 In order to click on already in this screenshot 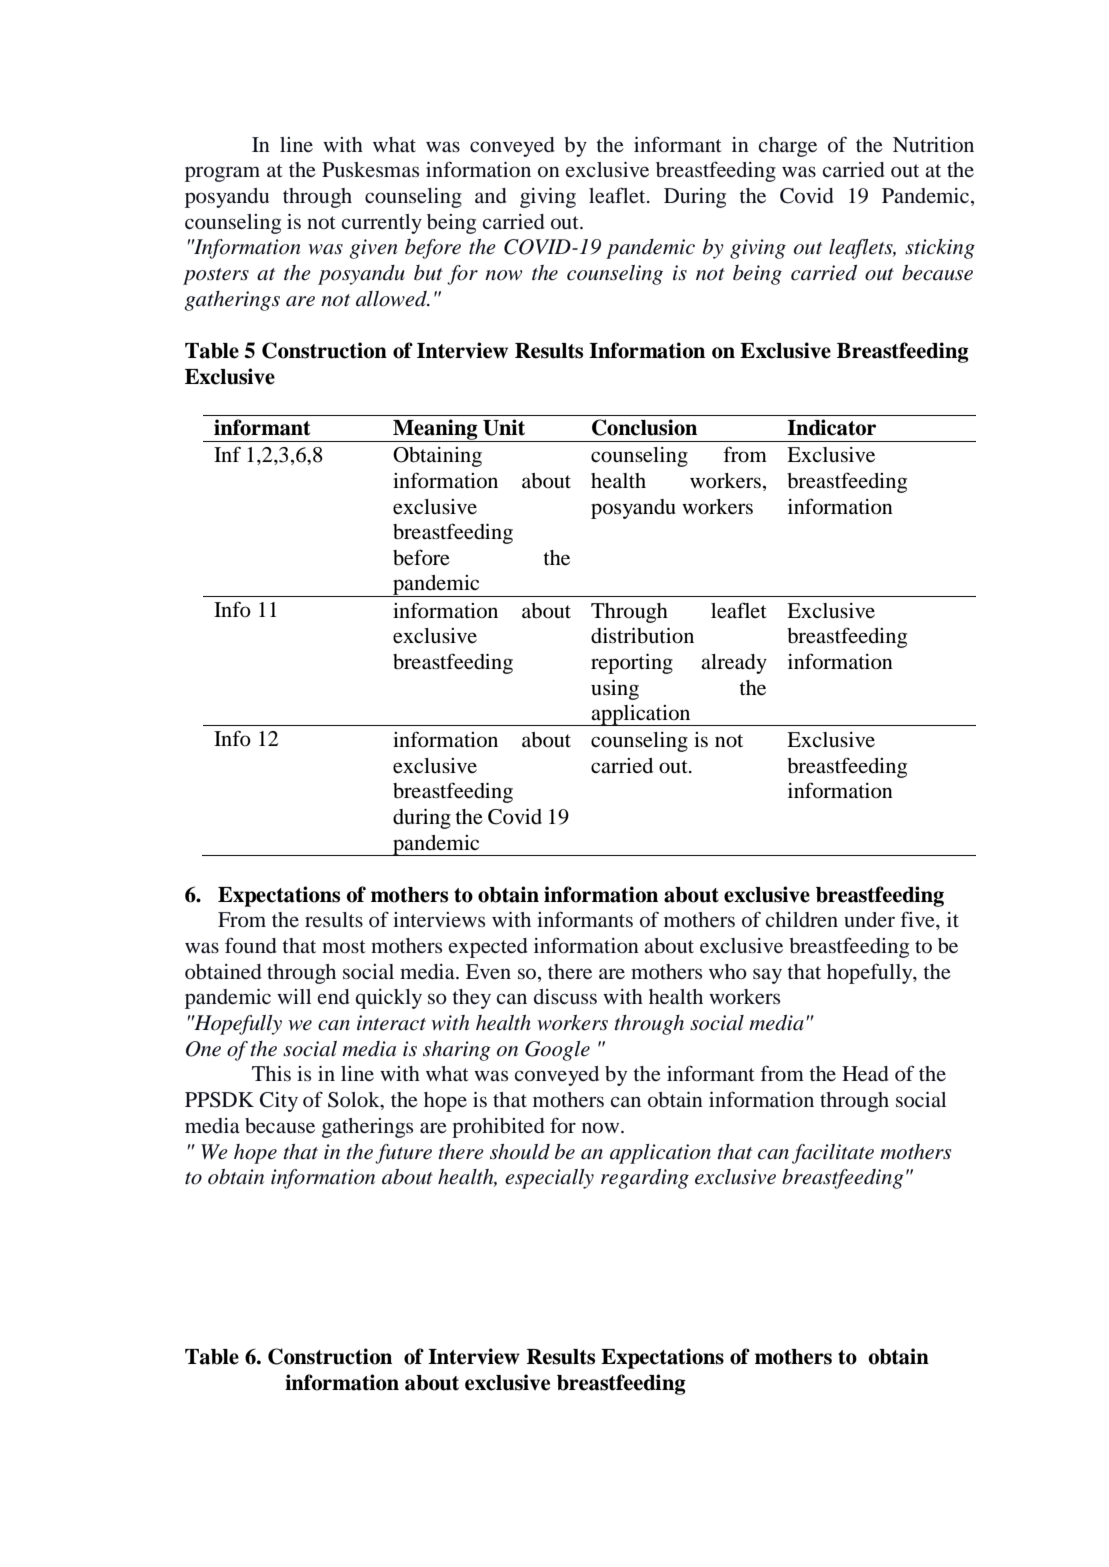, I will do `click(734, 664)`.
